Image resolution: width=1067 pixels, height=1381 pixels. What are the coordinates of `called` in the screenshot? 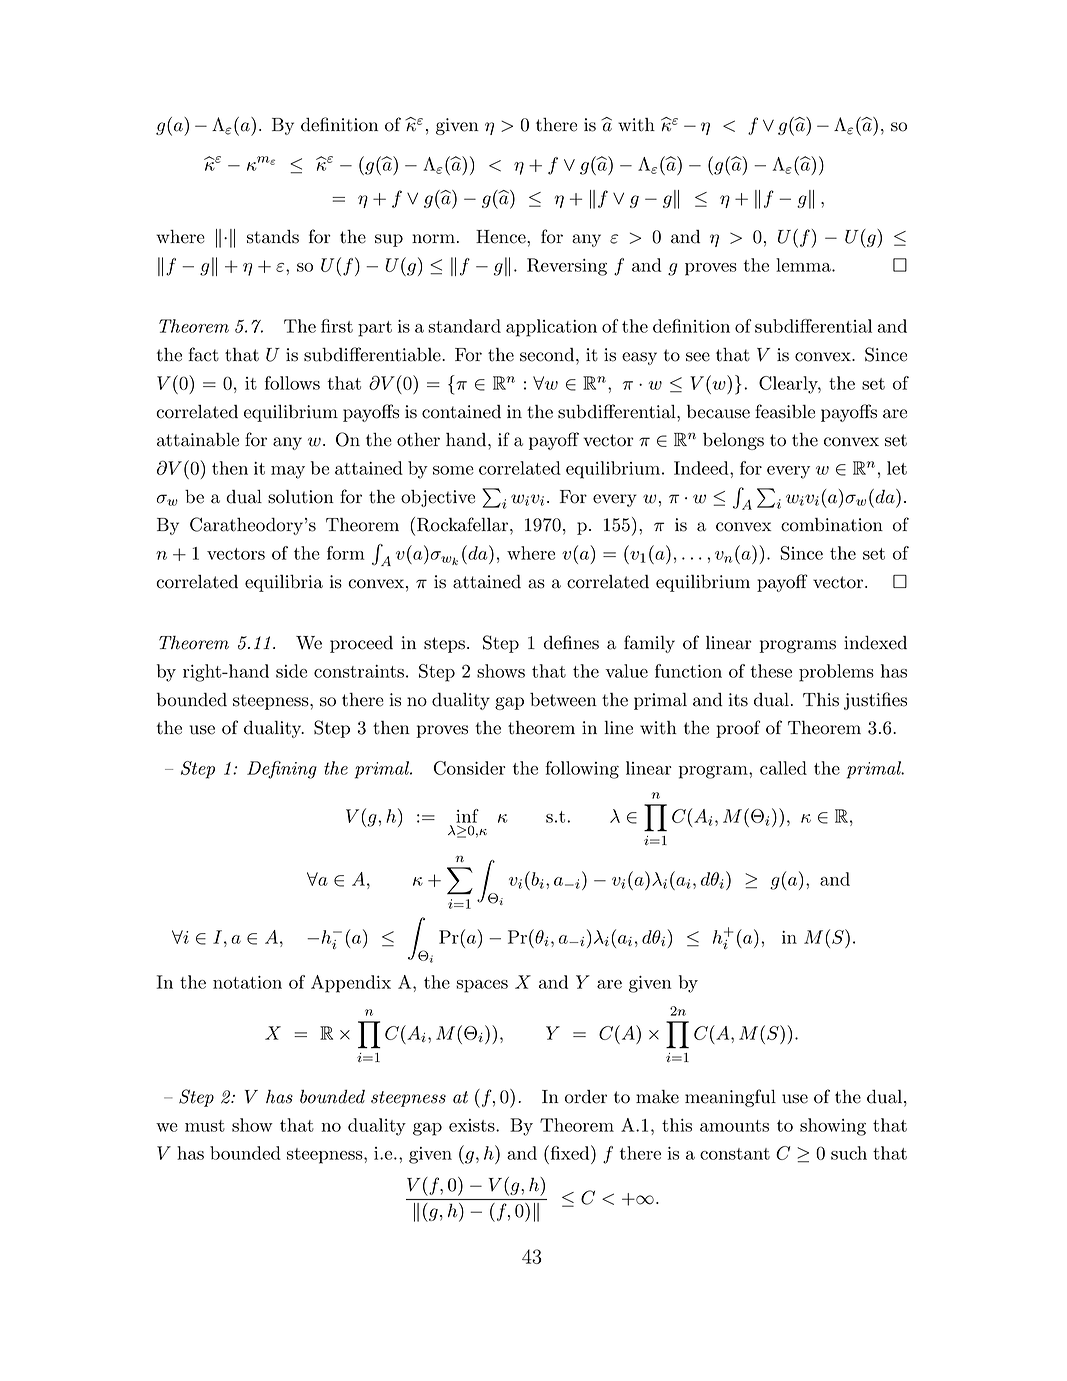 It's located at (783, 768).
